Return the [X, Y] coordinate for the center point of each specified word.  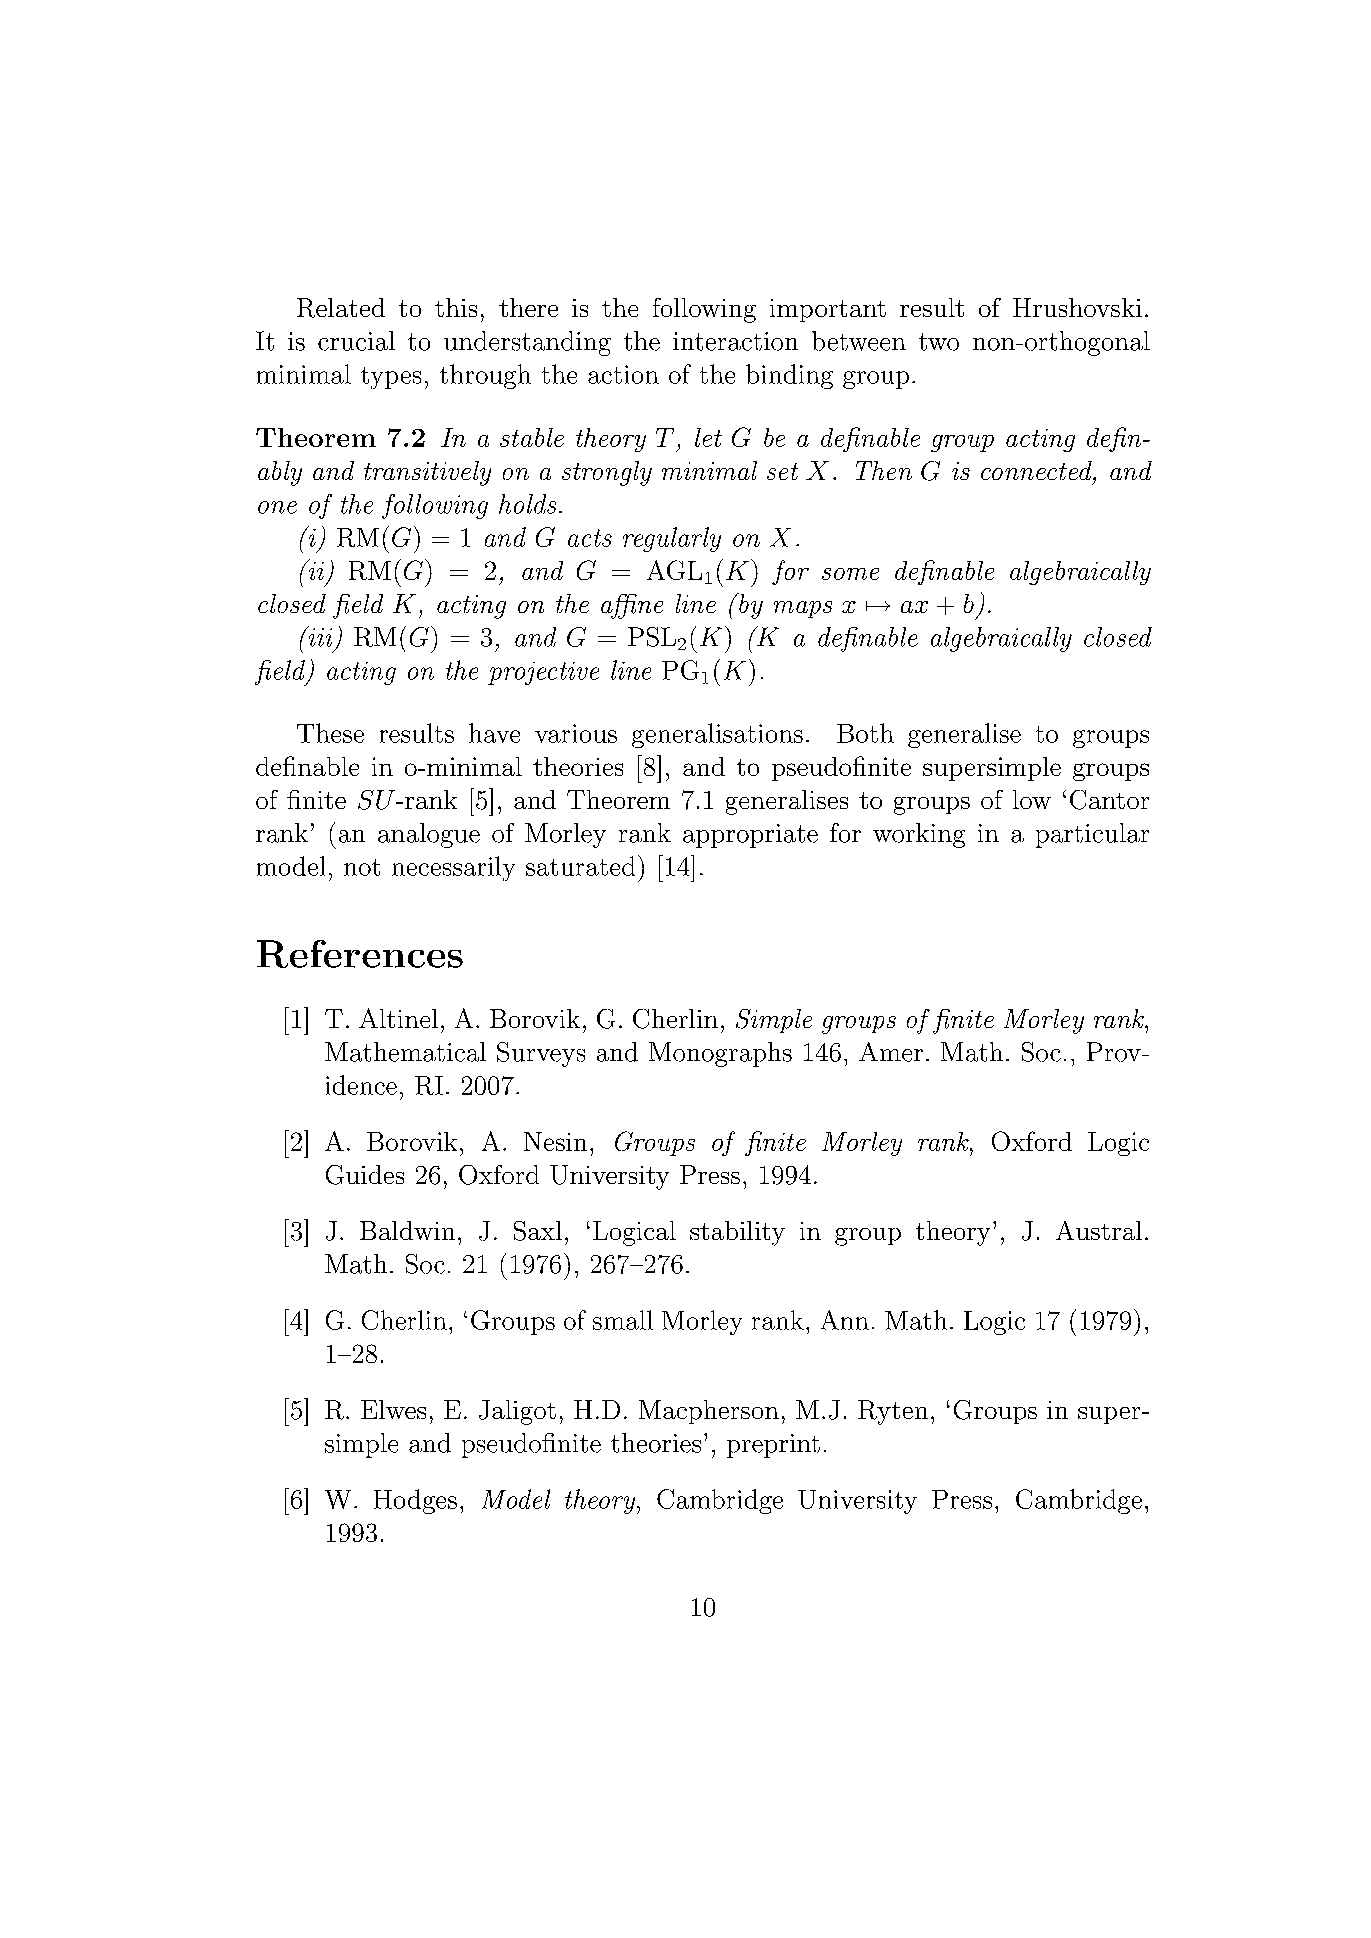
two [939, 342]
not [362, 867]
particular [1092, 835]
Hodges [415, 1501]
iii [319, 636]
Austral [1099, 1230]
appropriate [750, 836]
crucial [356, 341]
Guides [365, 1175]
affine [632, 606]
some [850, 574]
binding [789, 376]
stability [737, 1233]
